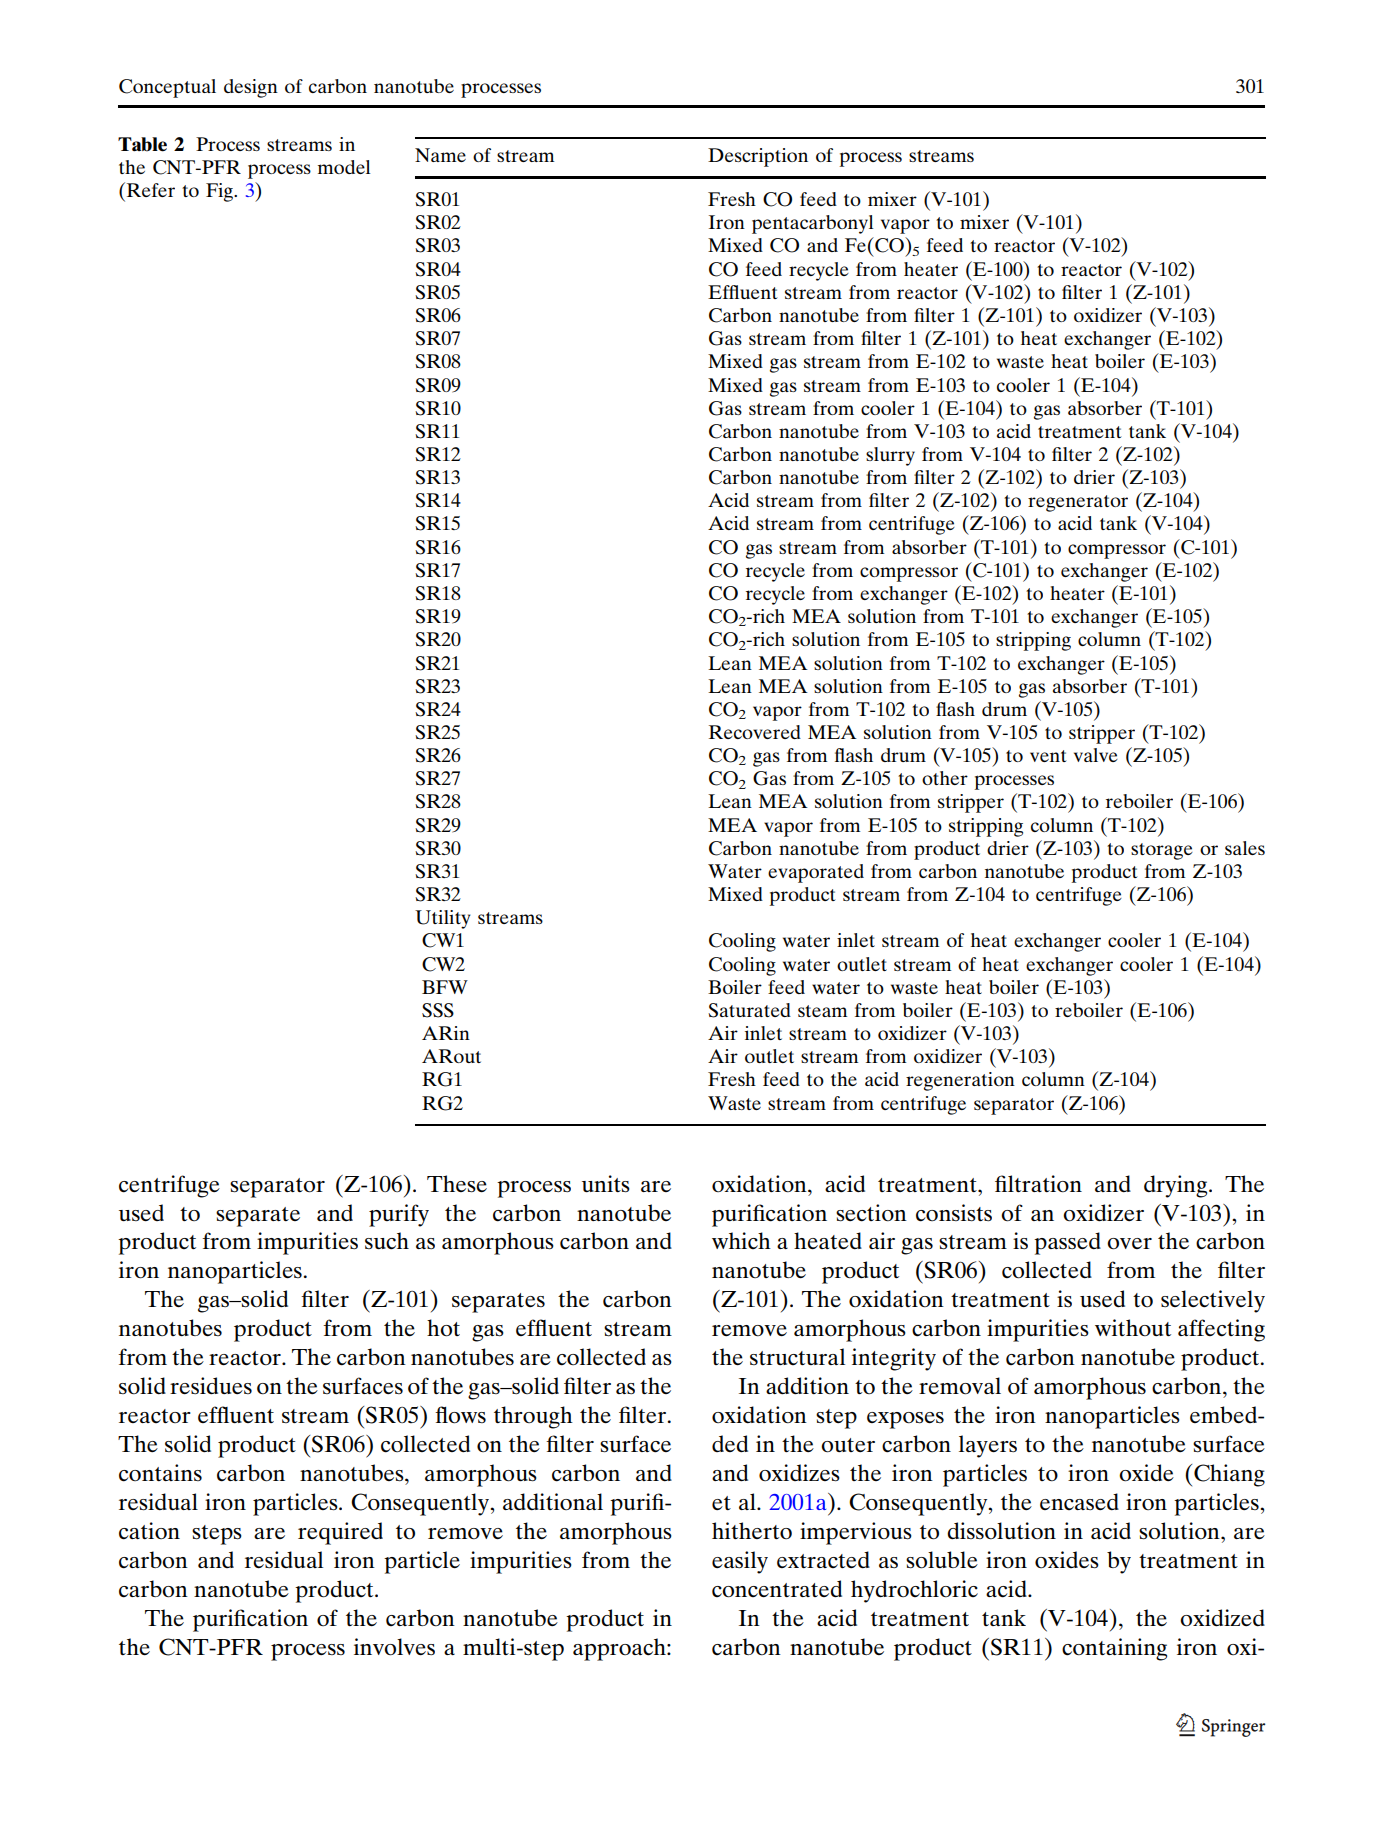  I want to click on other, so click(945, 778).
